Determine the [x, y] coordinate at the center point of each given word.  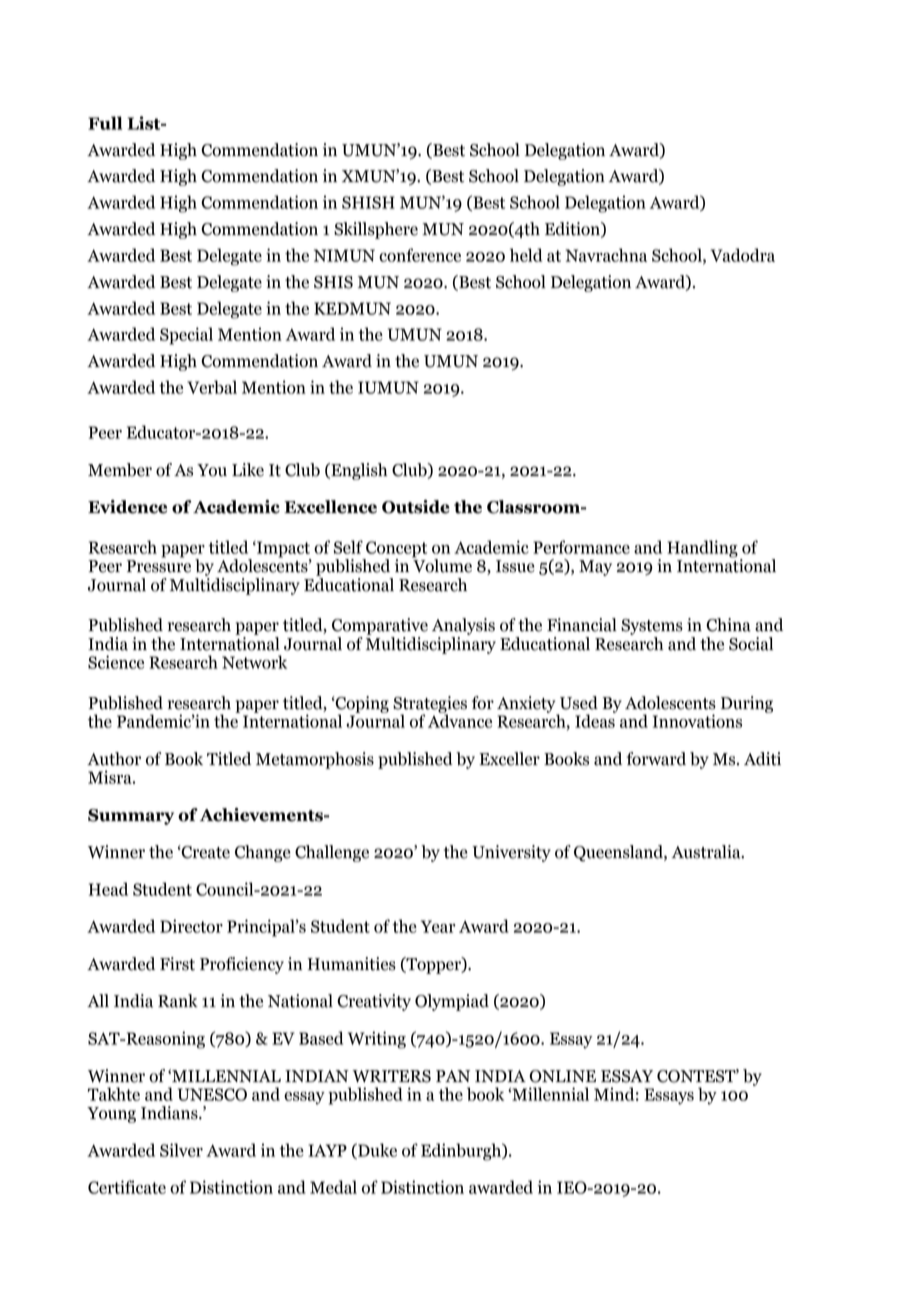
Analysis [463, 626]
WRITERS [391, 1076]
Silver [181, 1150]
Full [105, 123]
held [526, 255]
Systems [652, 627]
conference [420, 255]
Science [116, 662]
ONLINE [562, 1076]
